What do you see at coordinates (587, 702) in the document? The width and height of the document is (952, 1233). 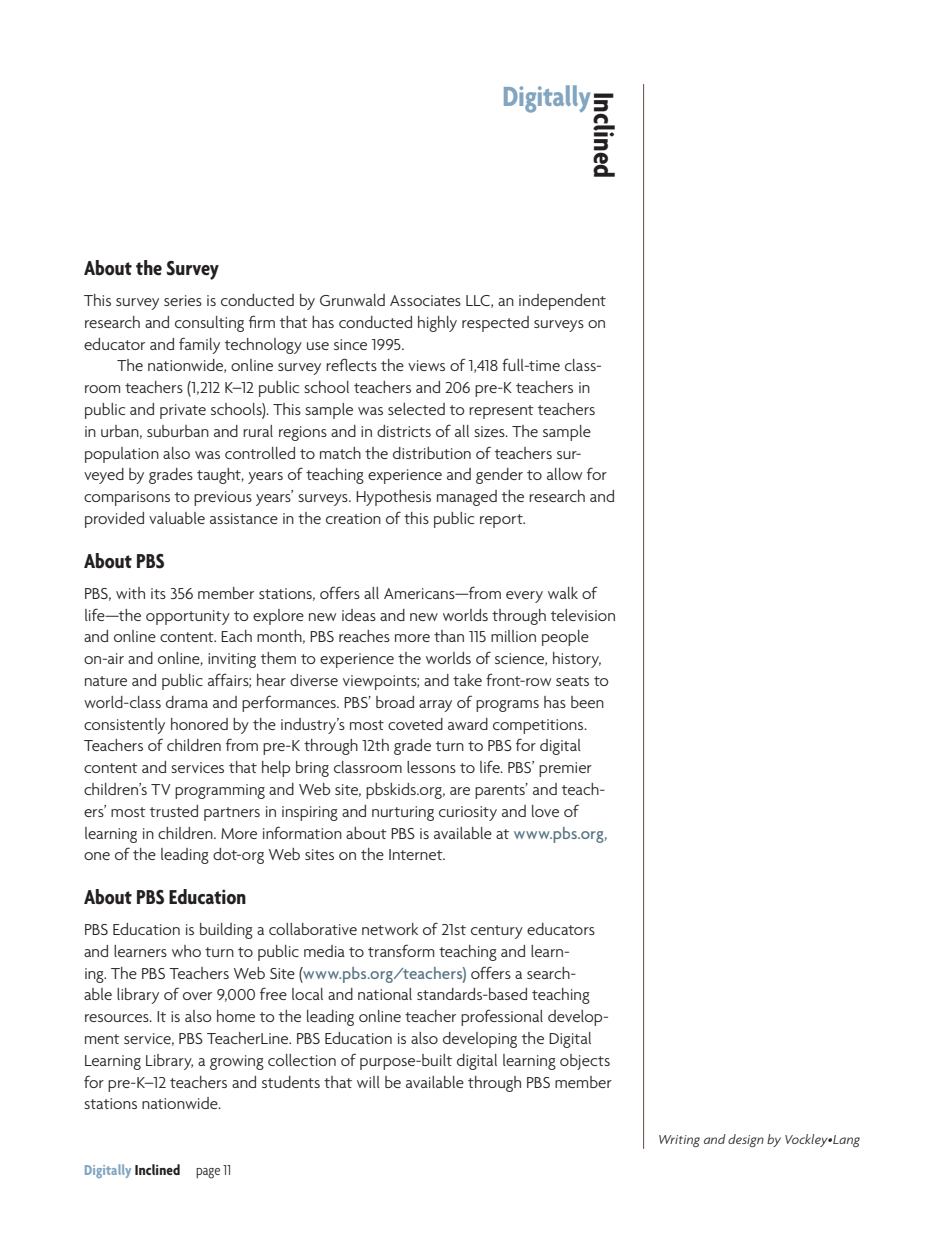 I see `been` at bounding box center [587, 702].
